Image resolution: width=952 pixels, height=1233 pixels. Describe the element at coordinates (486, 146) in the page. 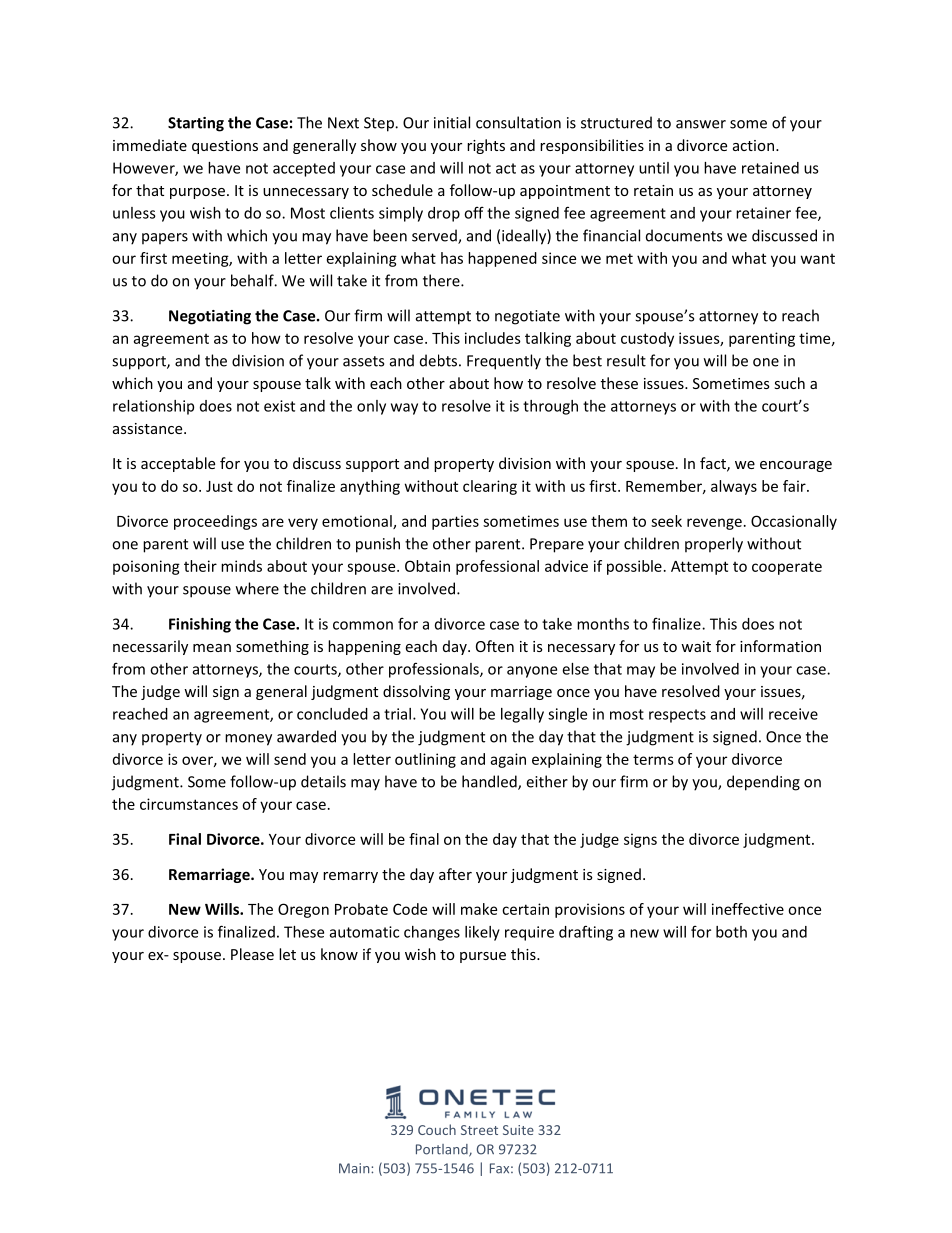

I see `rights` at that location.
